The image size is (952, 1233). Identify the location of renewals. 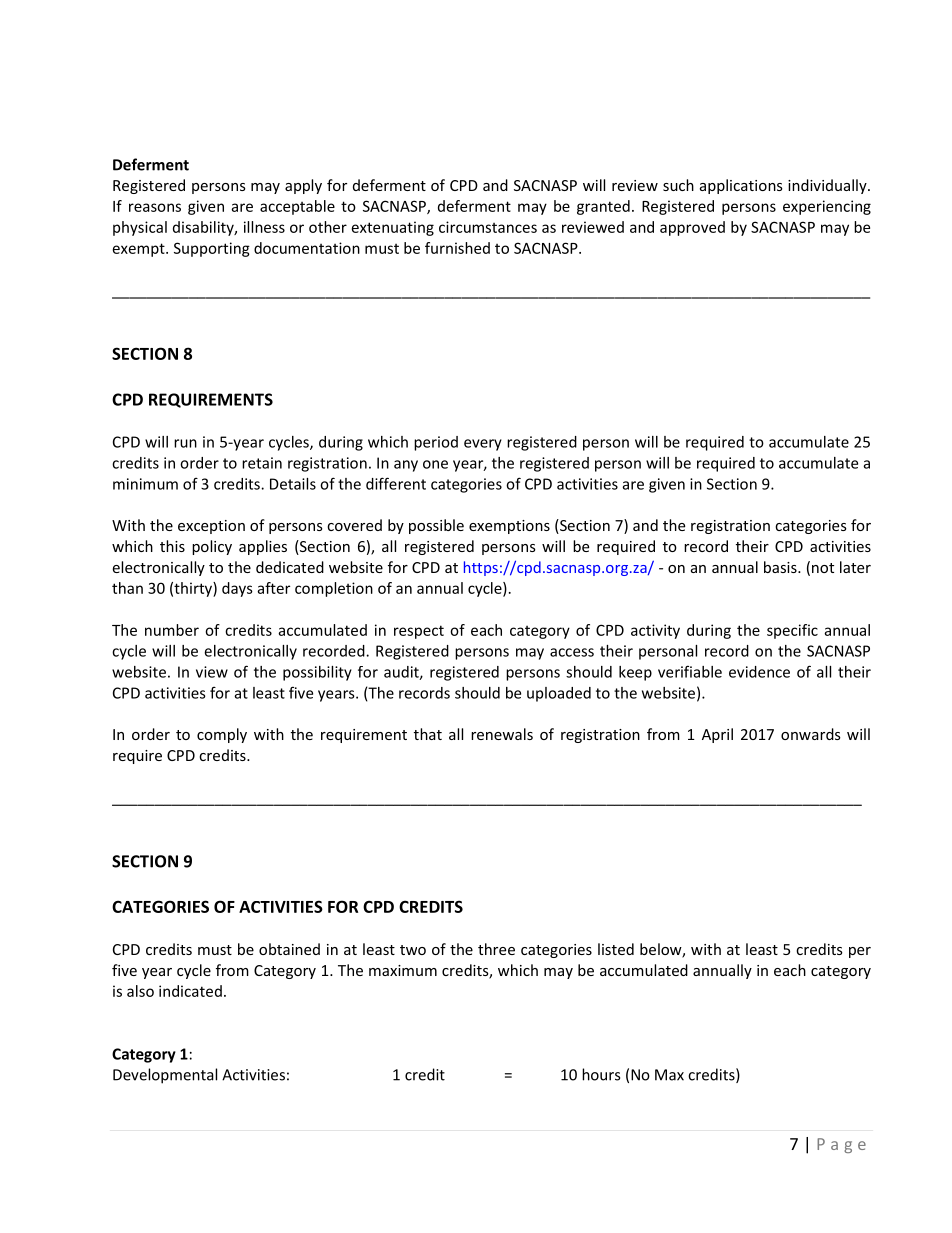
(502, 734).
